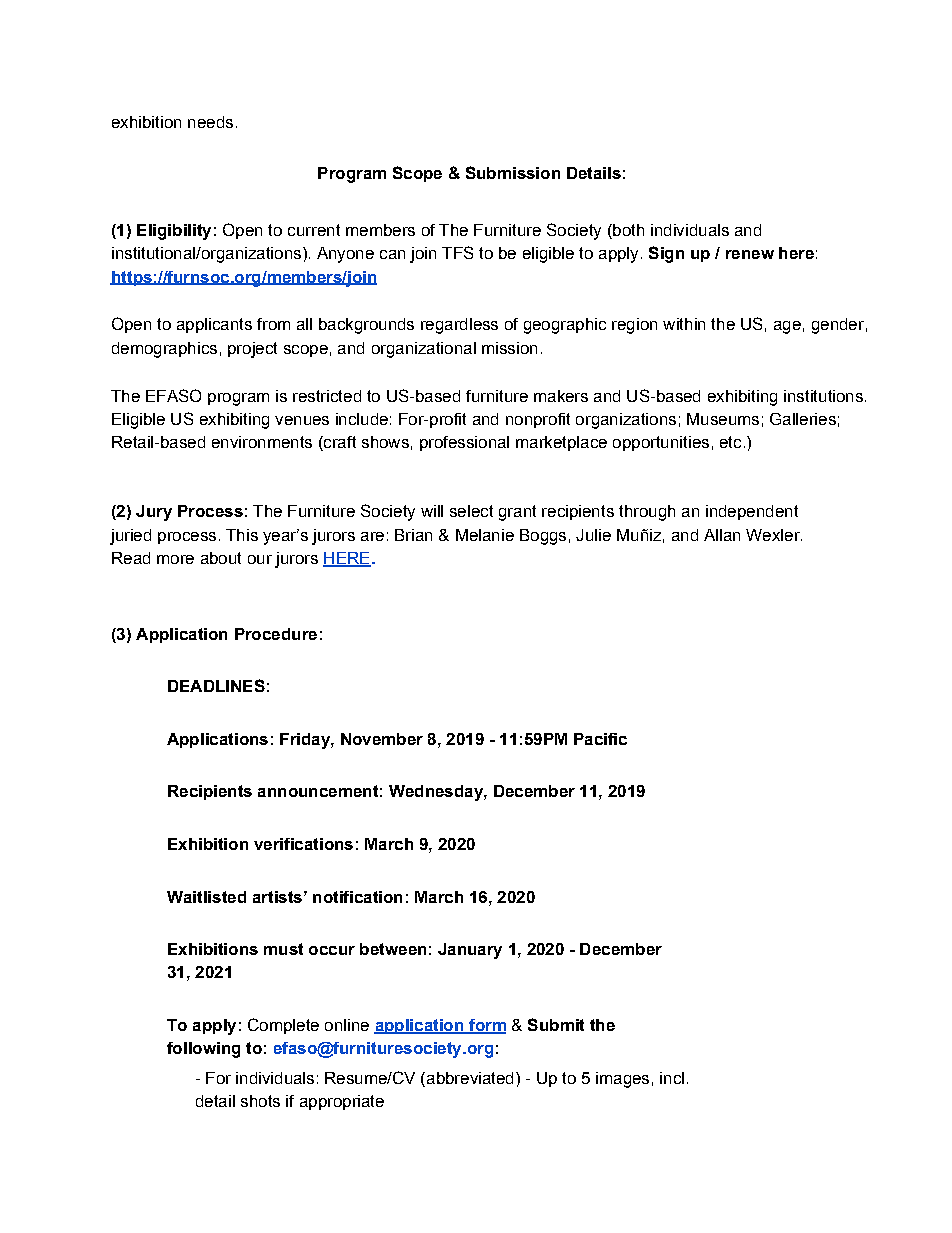 Image resolution: width=952 pixels, height=1233 pixels. I want to click on independent, so click(752, 512).
